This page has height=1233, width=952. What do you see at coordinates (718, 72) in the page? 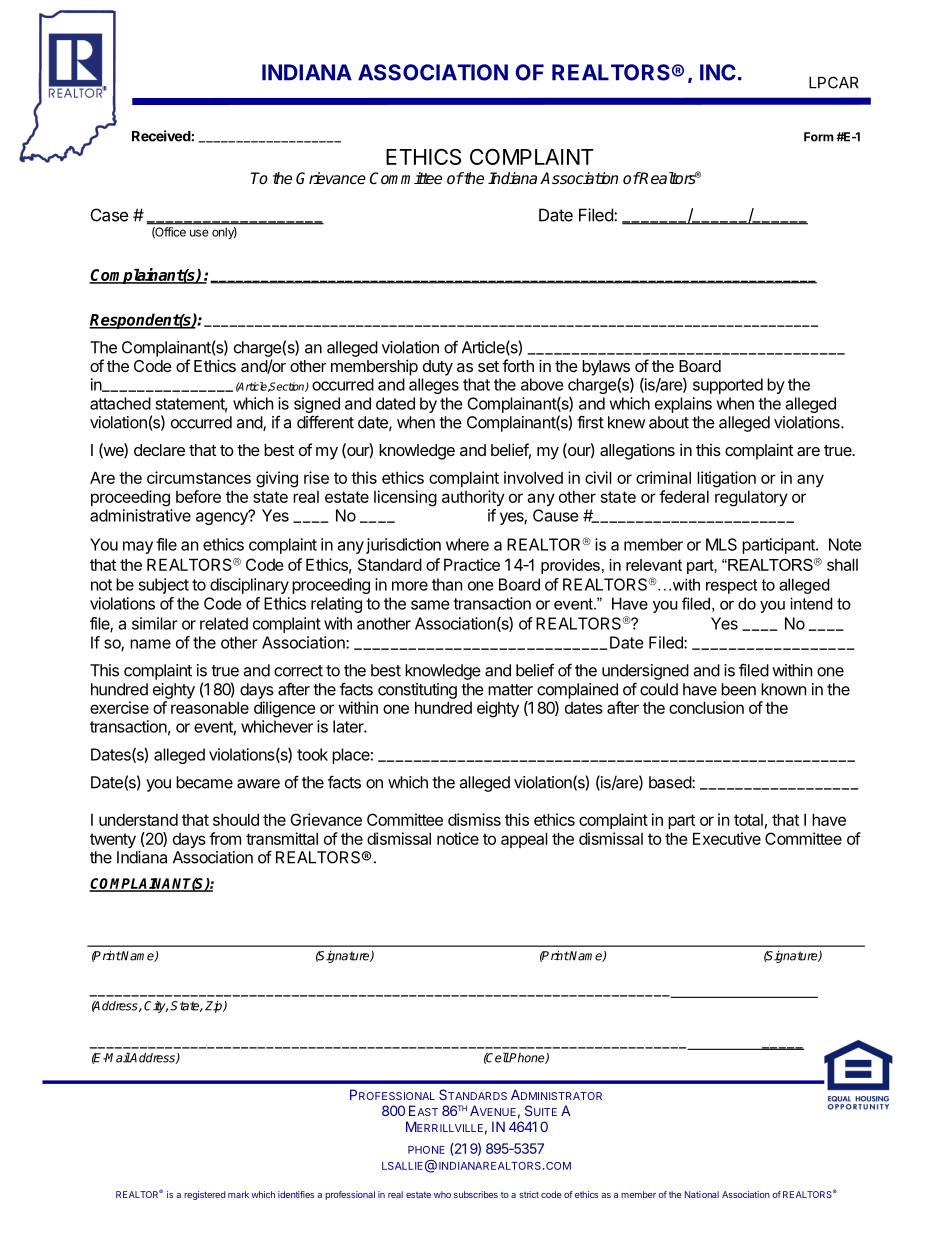
I see `INC` at bounding box center [718, 72].
